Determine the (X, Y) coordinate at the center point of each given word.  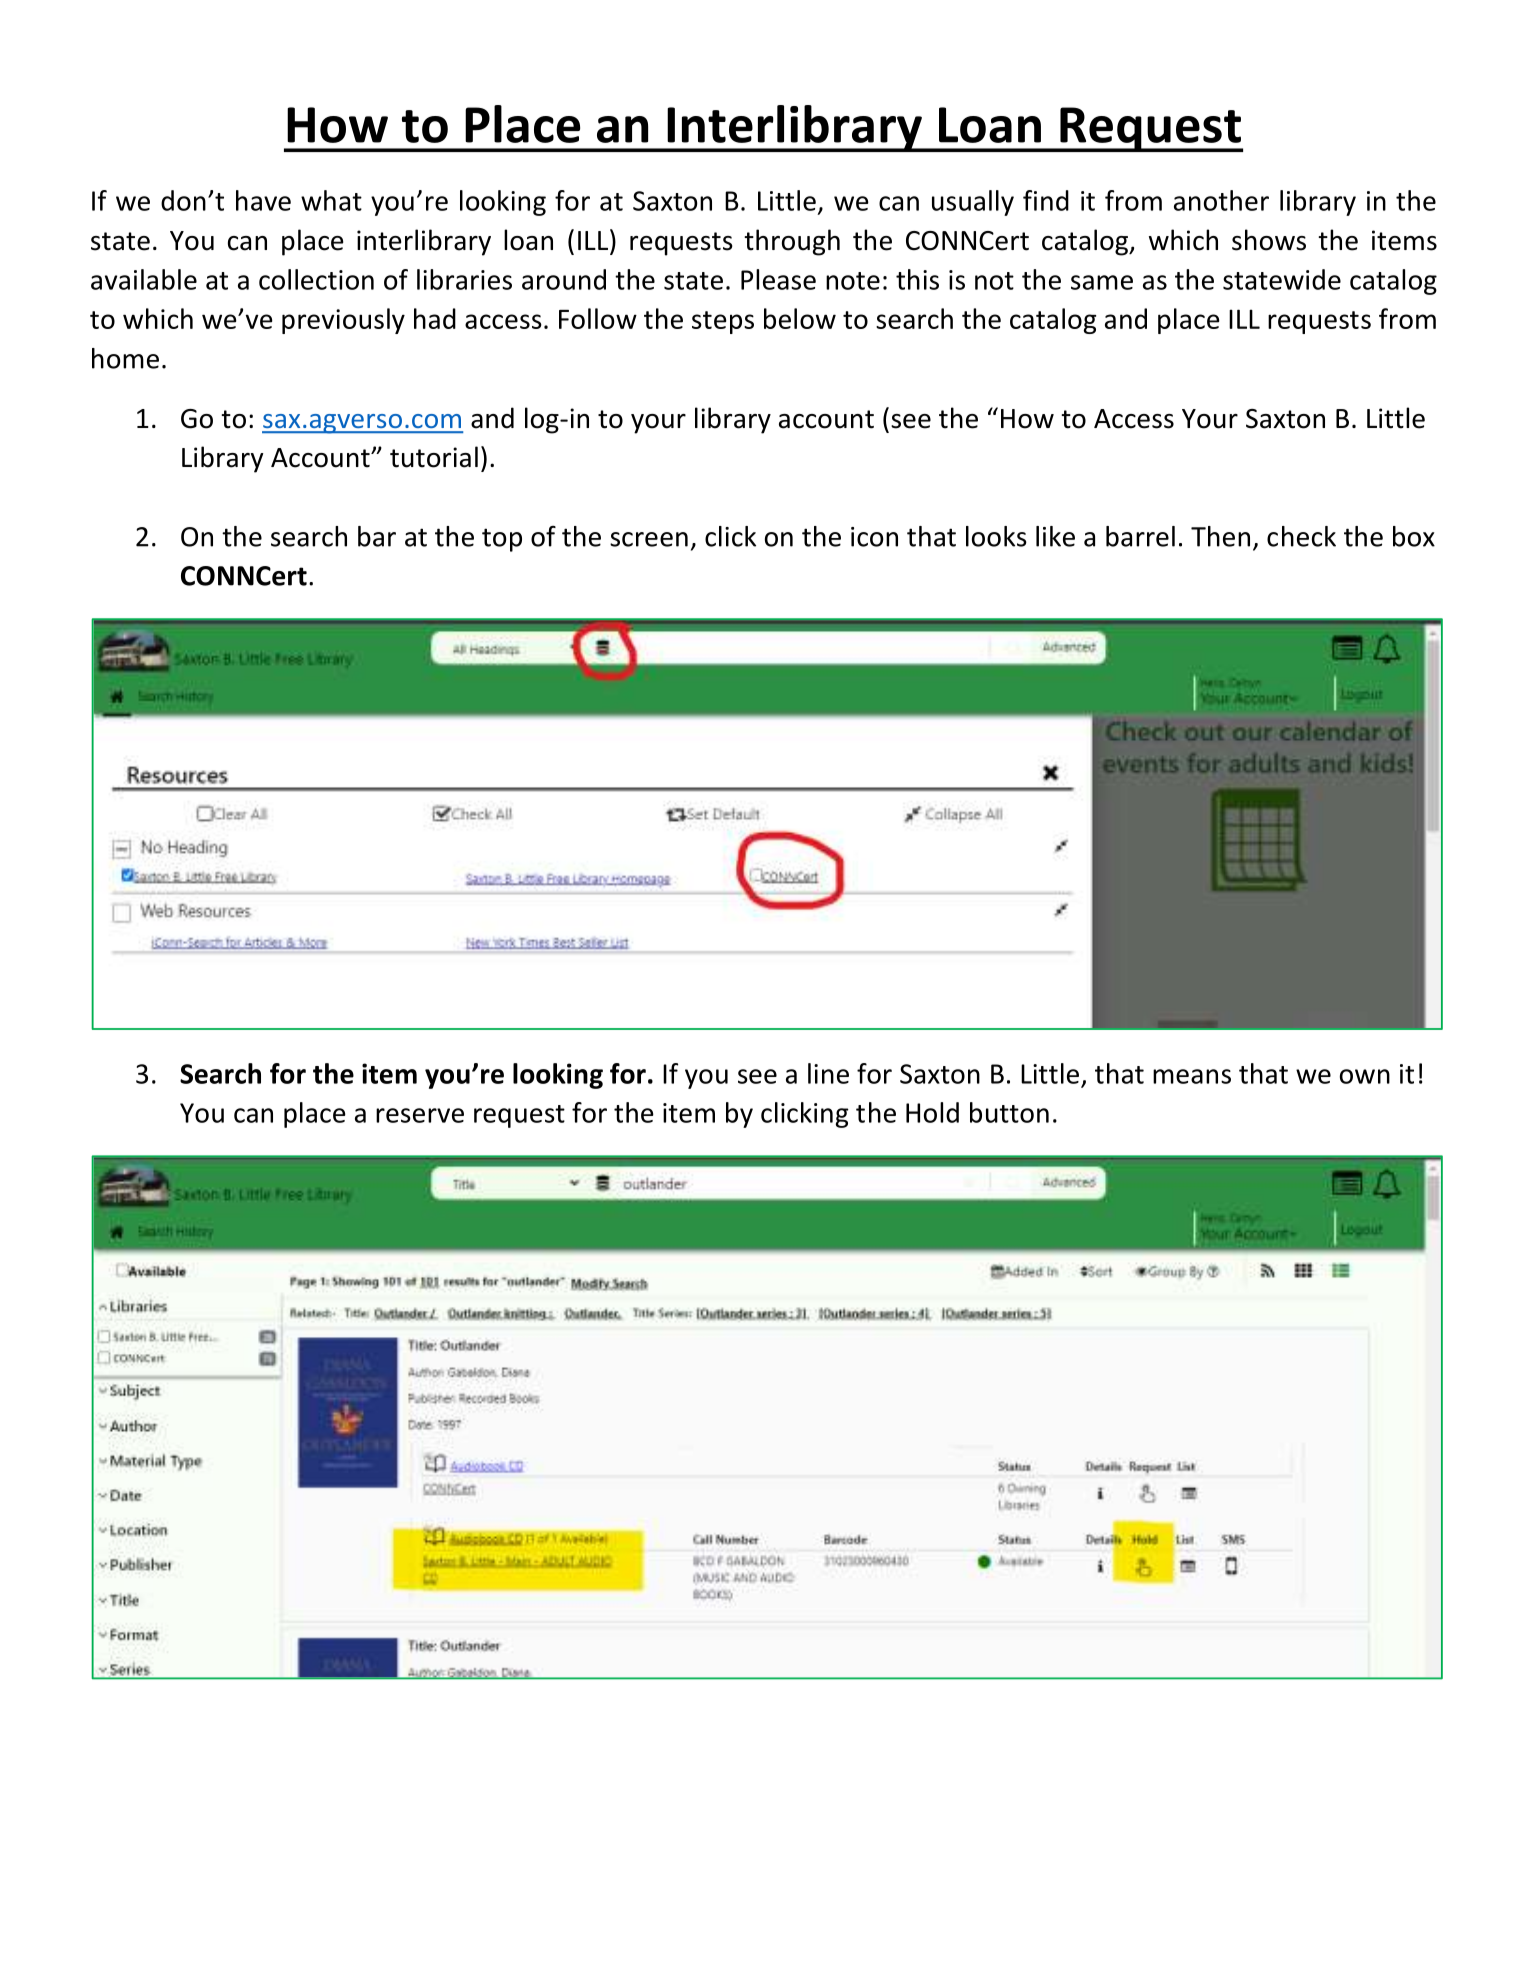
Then (1220, 536)
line (828, 1073)
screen (649, 539)
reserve (420, 1115)
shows (1269, 240)
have (263, 200)
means (1192, 1076)
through (792, 242)
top (502, 540)
